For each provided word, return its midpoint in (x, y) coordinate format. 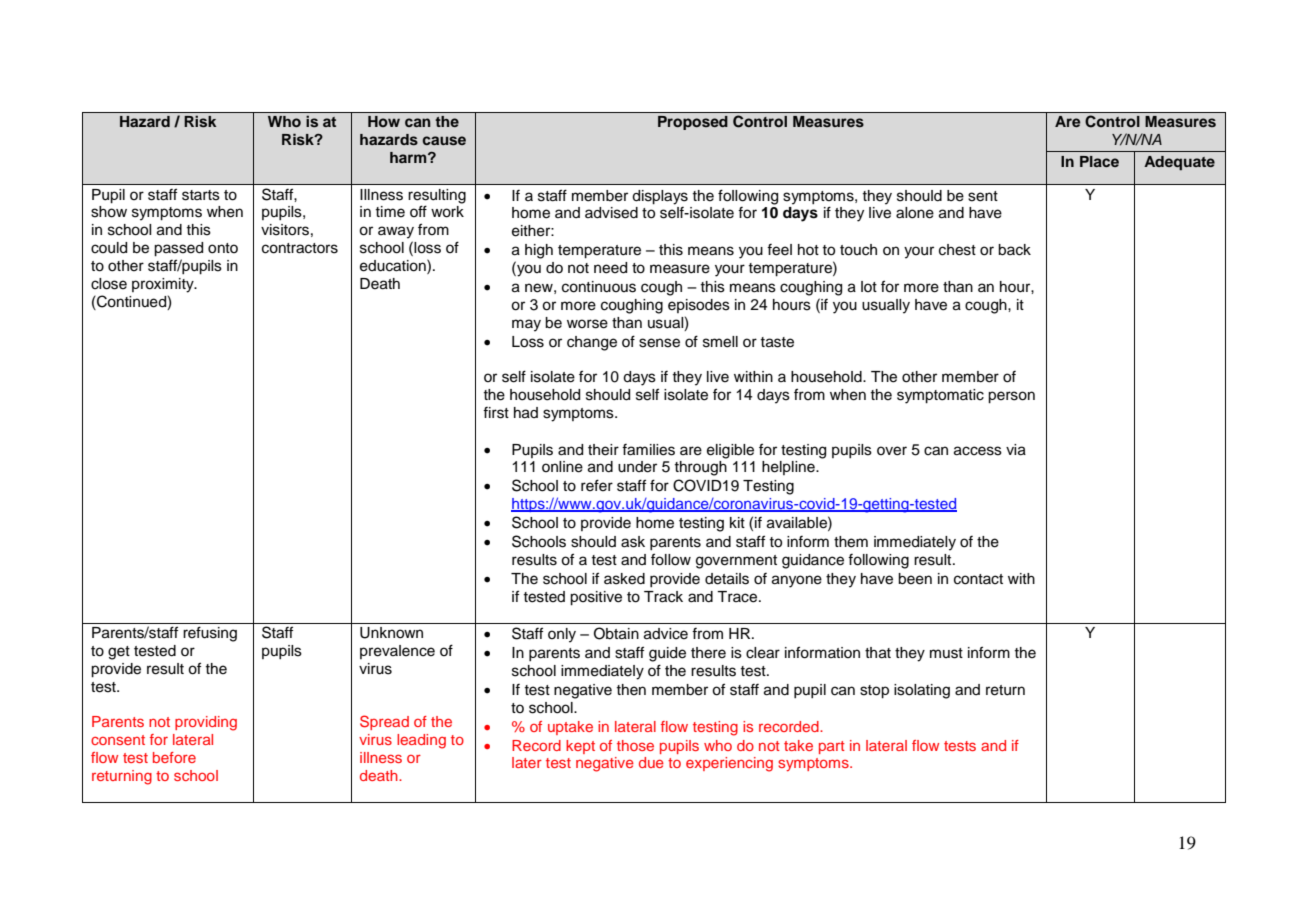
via (1016, 450)
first (496, 413)
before (174, 757)
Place (1099, 161)
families (648, 450)
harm (409, 157)
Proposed (693, 123)
